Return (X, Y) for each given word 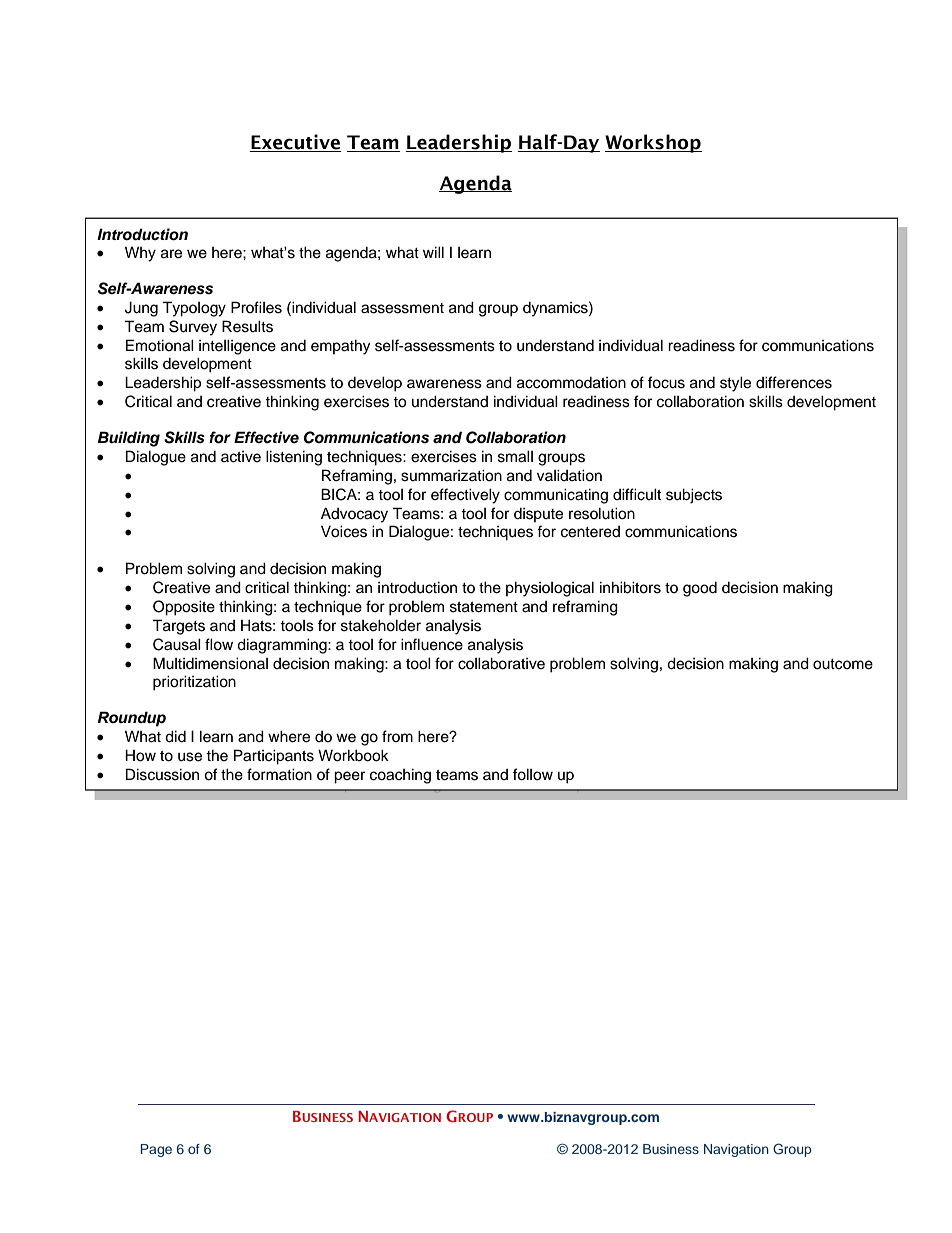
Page (156, 1150)
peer (349, 777)
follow (533, 774)
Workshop (653, 143)
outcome (843, 664)
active (241, 457)
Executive (295, 143)
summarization (451, 475)
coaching (400, 776)
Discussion (162, 774)
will (433, 252)
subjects (694, 496)
